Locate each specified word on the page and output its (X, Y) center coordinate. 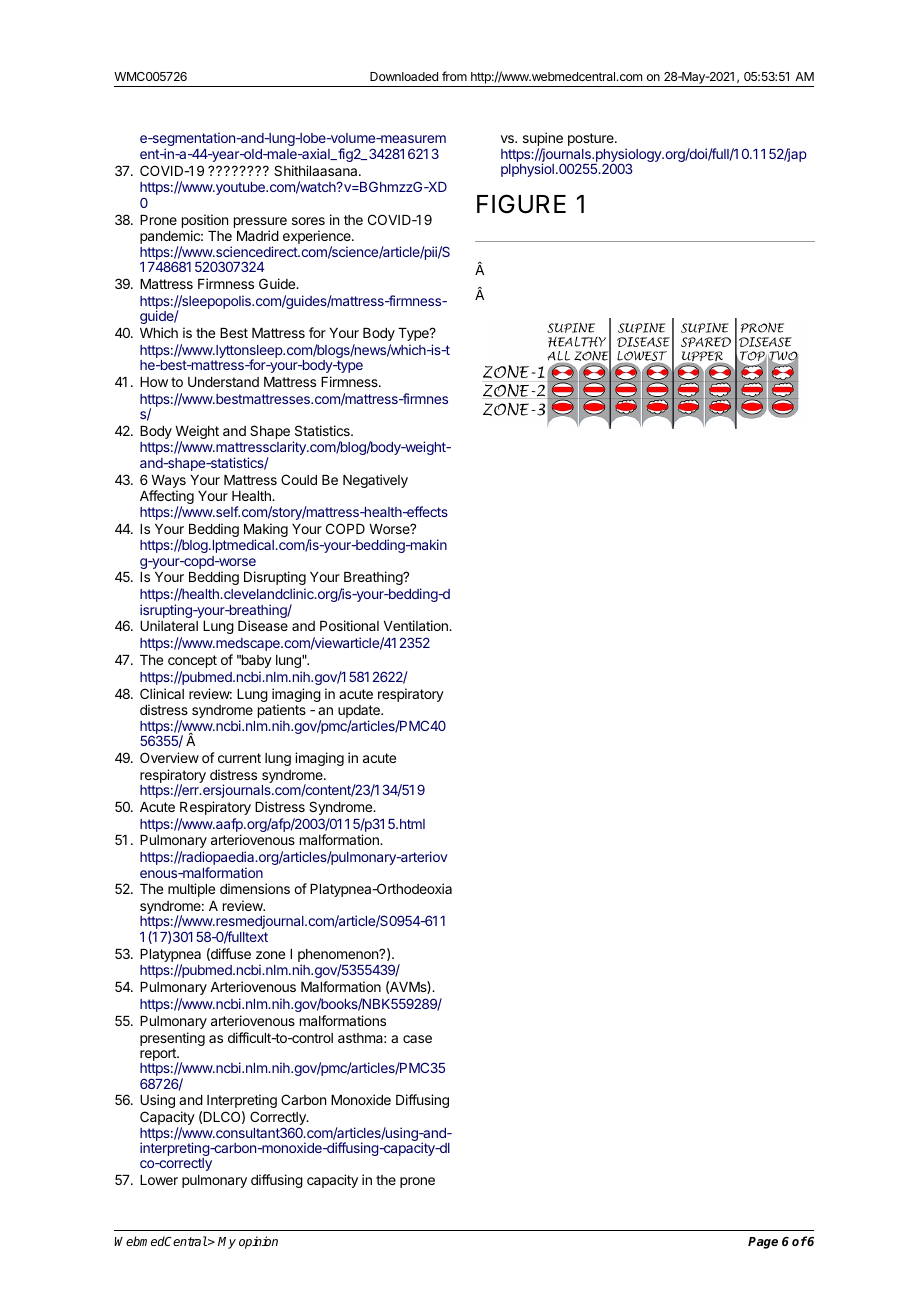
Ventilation (417, 625)
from (454, 76)
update (360, 713)
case (417, 1039)
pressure (260, 222)
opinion (258, 1242)
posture (592, 139)
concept (192, 661)
